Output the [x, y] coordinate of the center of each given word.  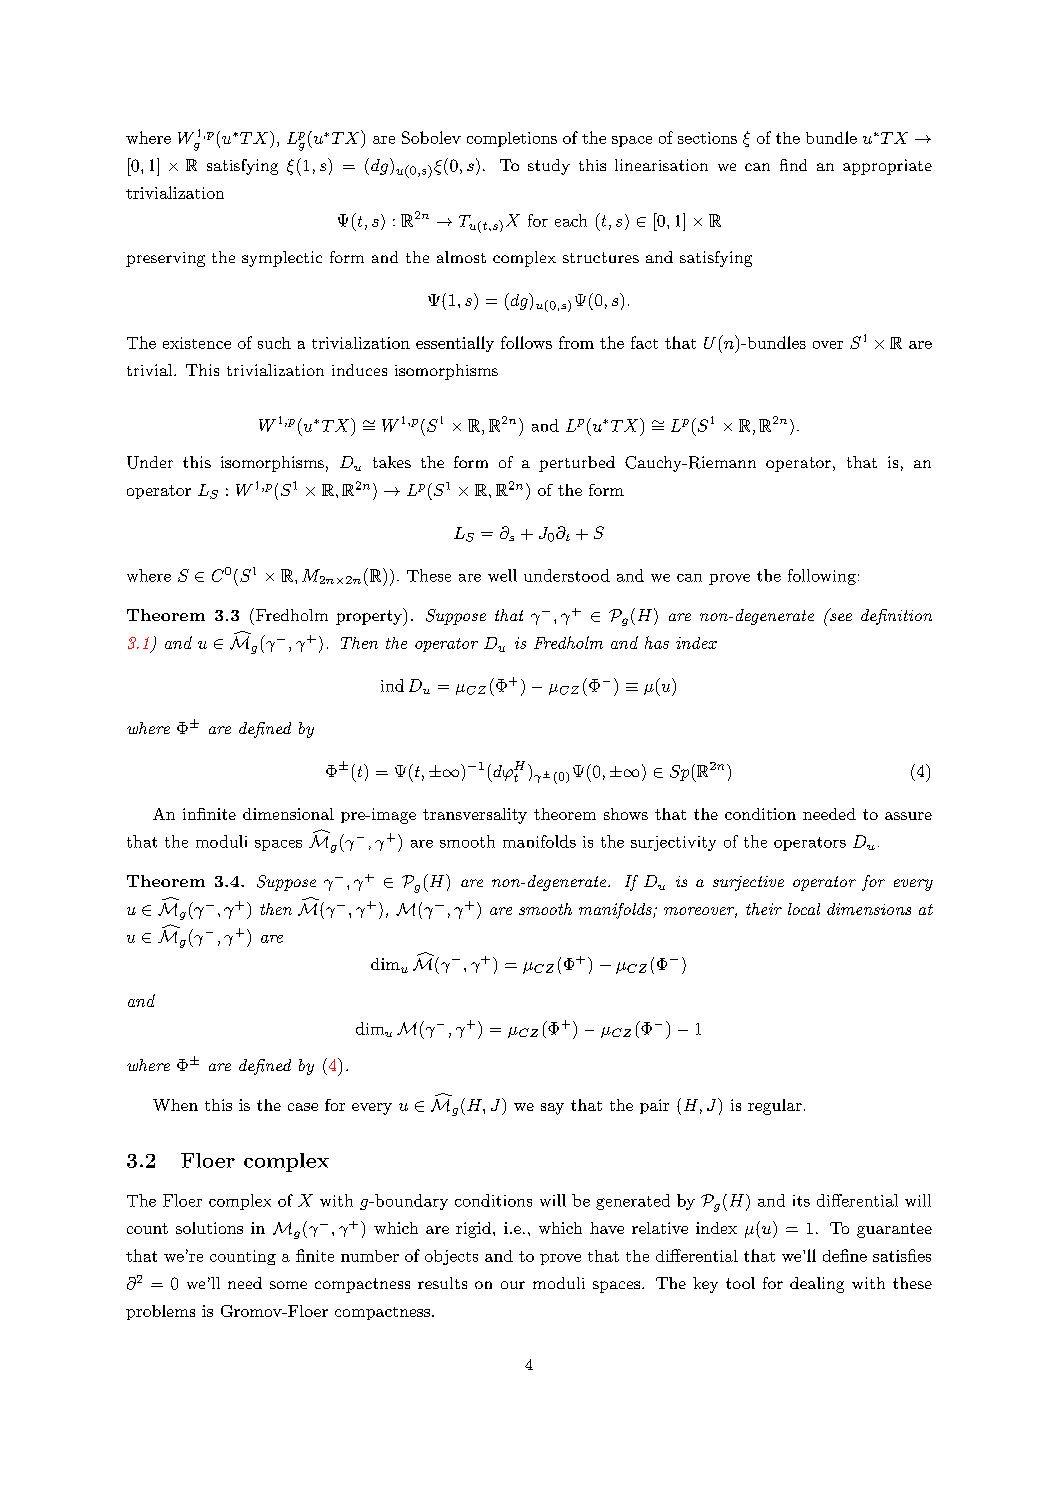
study [549, 167]
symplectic [282, 259]
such [274, 343]
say [552, 1109]
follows [526, 342]
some [288, 1285]
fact [644, 342]
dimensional [288, 814]
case [303, 1107]
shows [626, 814]
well [502, 575]
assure [908, 816]
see [841, 617]
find [793, 165]
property [370, 617]
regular [775, 1107]
